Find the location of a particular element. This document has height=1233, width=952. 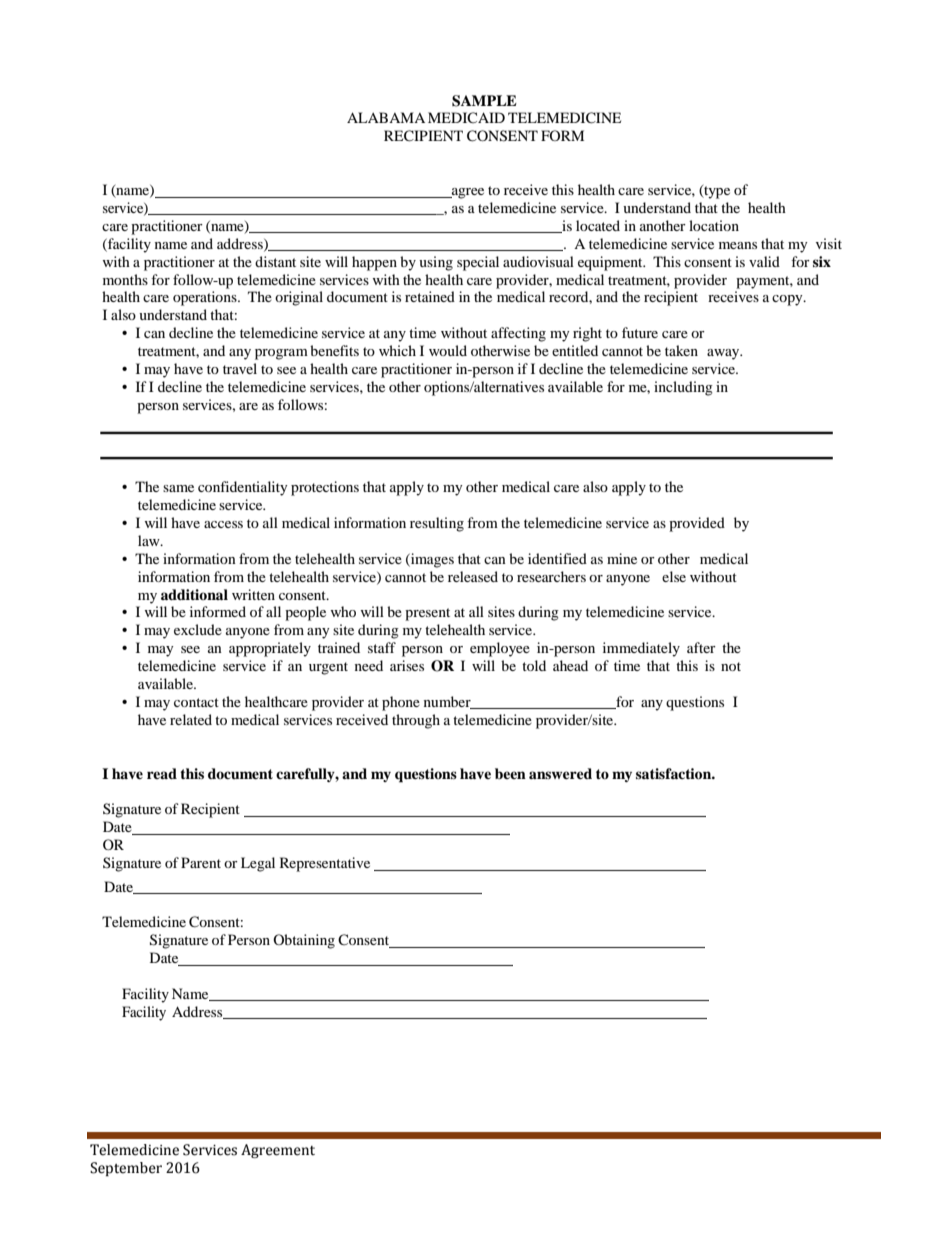

answered is located at coordinates (560, 773).
